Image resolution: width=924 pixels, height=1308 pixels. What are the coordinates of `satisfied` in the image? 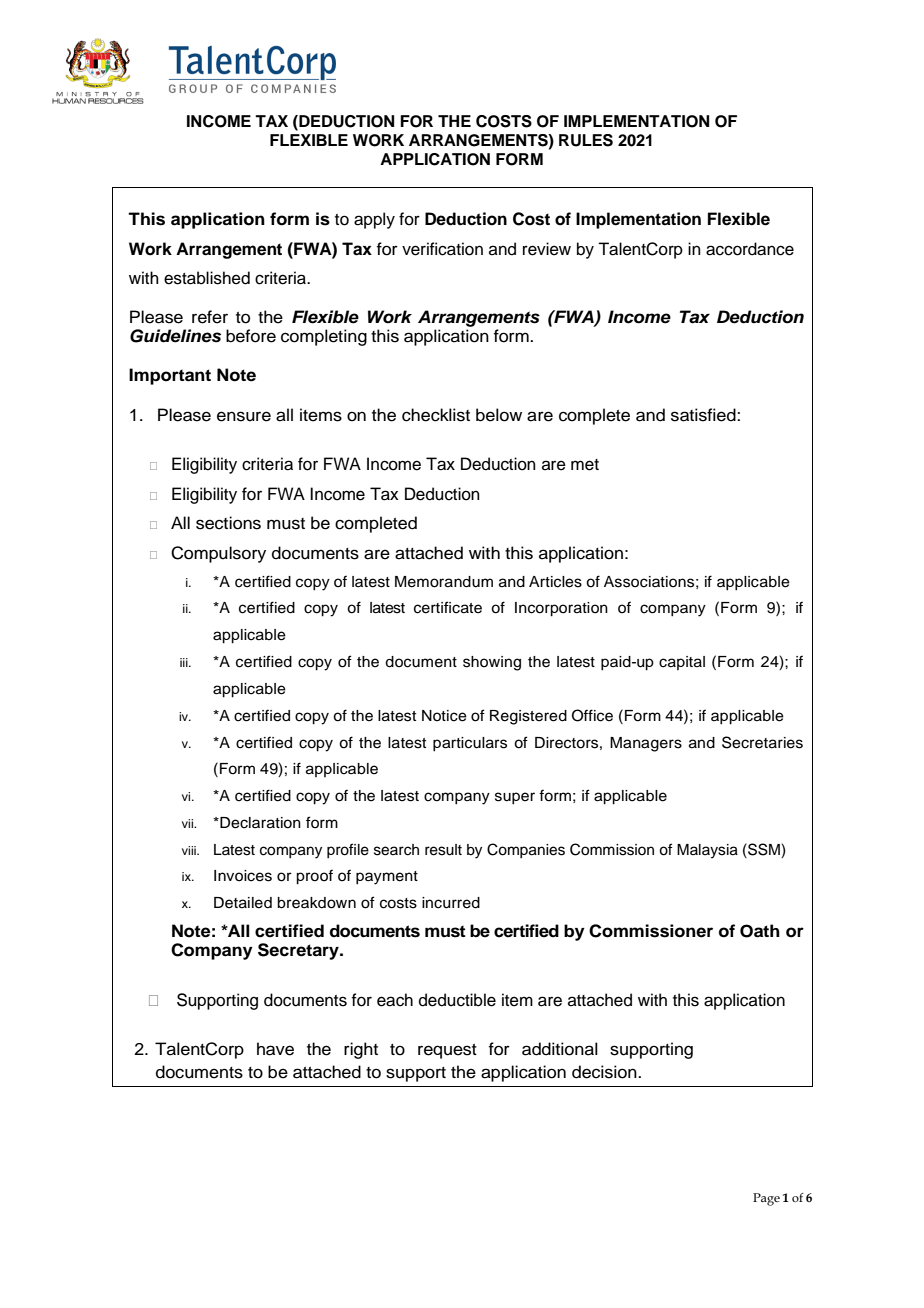 It's located at (704, 415).
